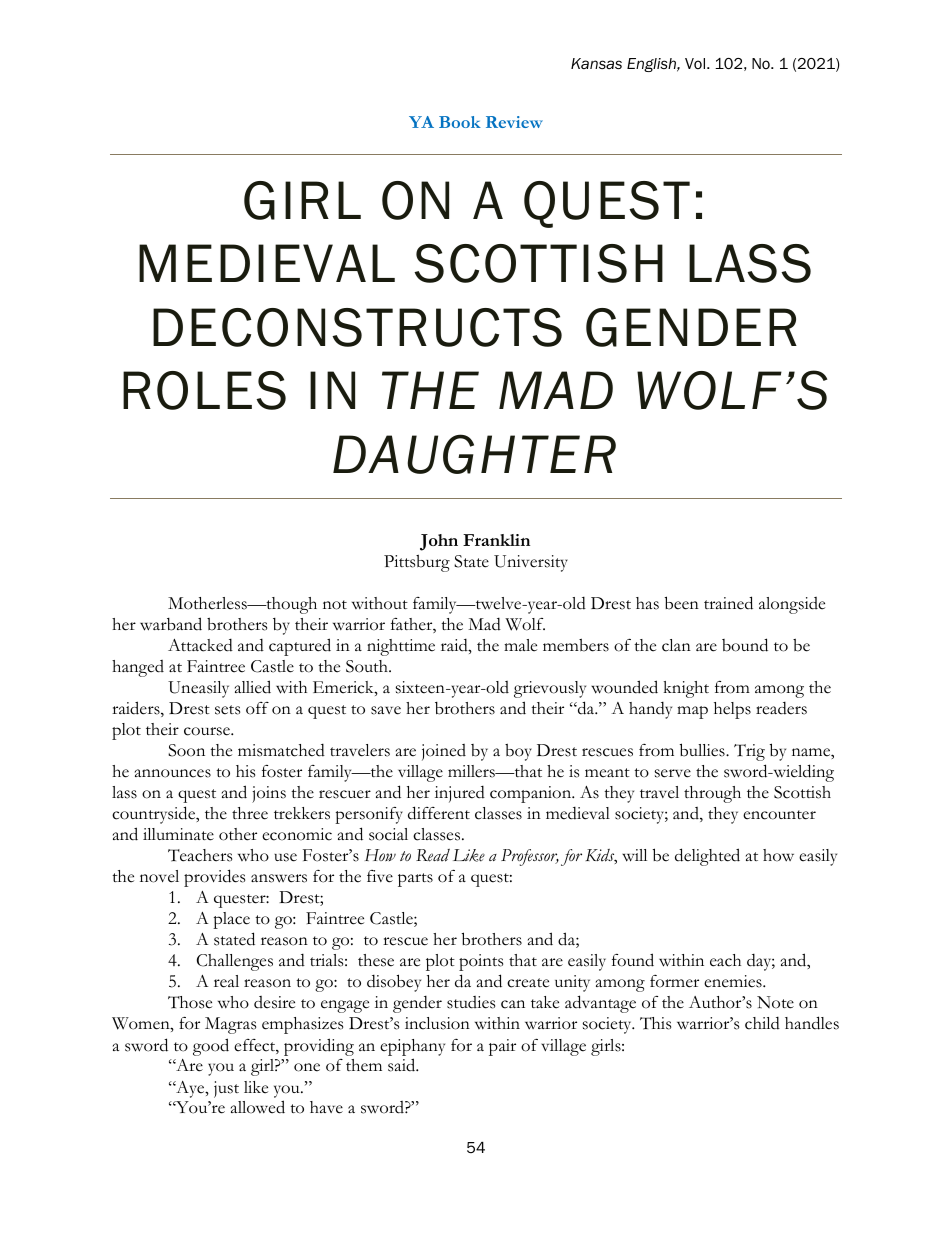 The height and width of the image is (1233, 952). I want to click on Kansas, so click(596, 63).
